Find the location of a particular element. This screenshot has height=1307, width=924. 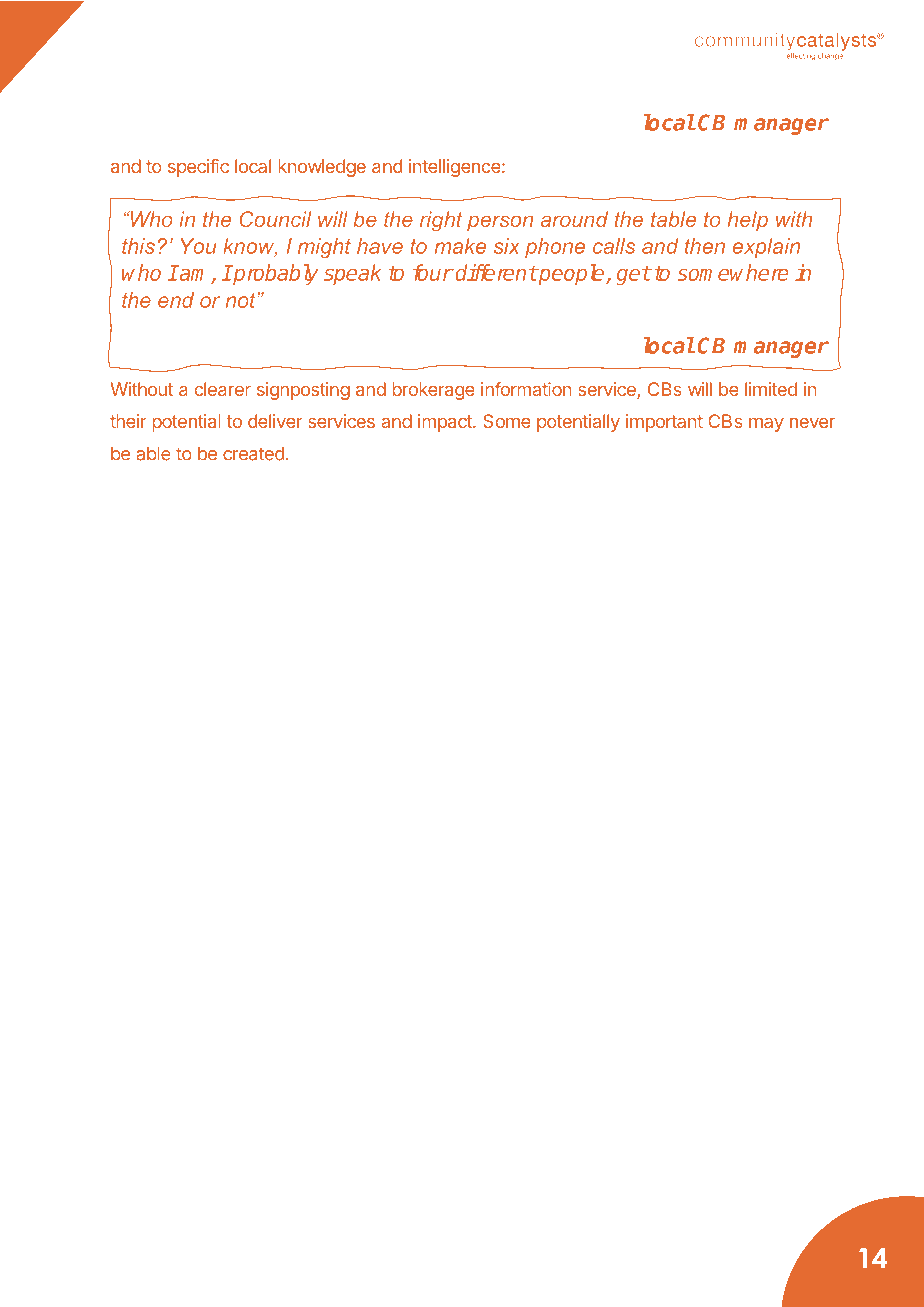

right is located at coordinates (441, 221).
